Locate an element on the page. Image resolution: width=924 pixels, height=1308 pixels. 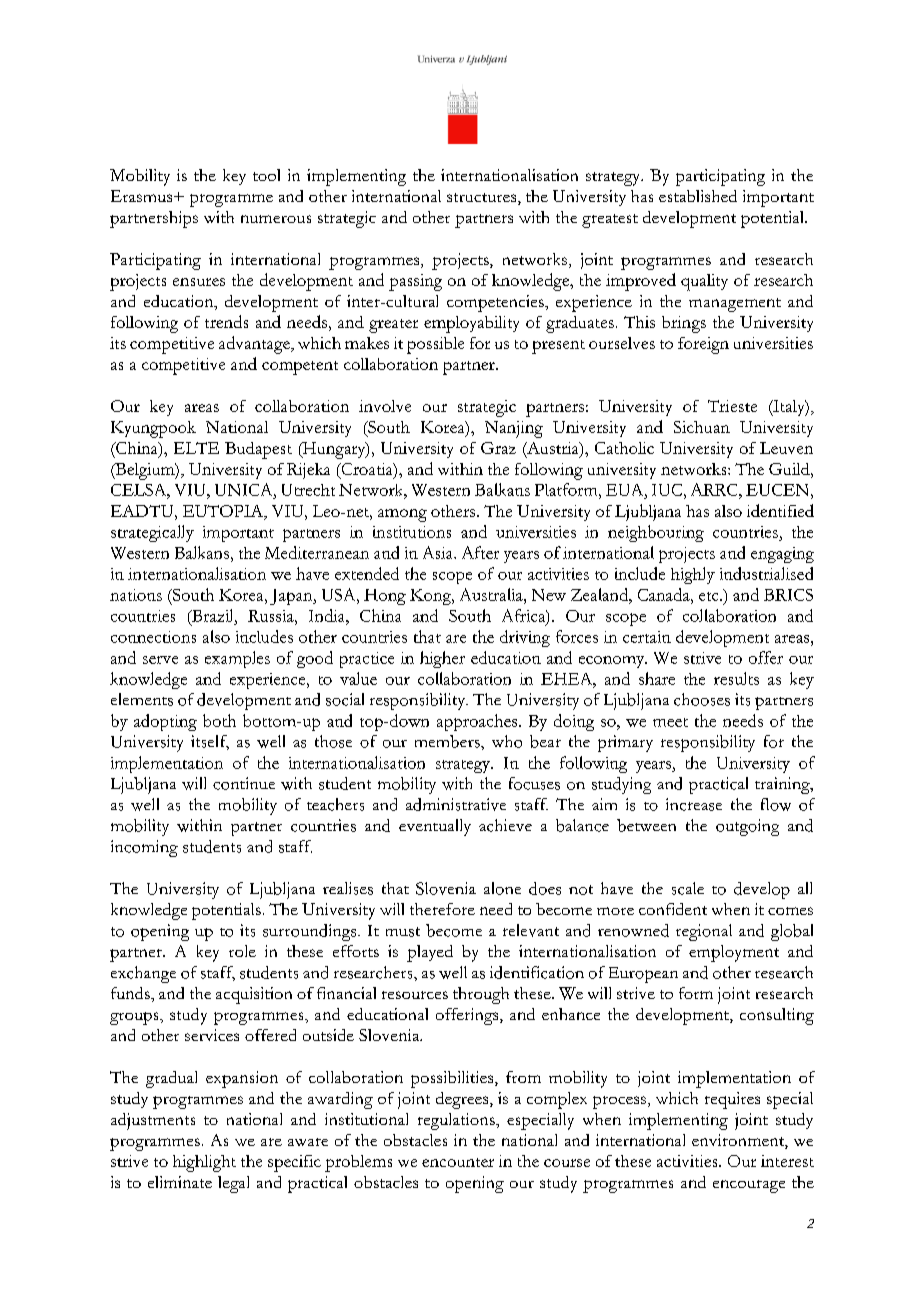
highlight is located at coordinates (204, 1163).
